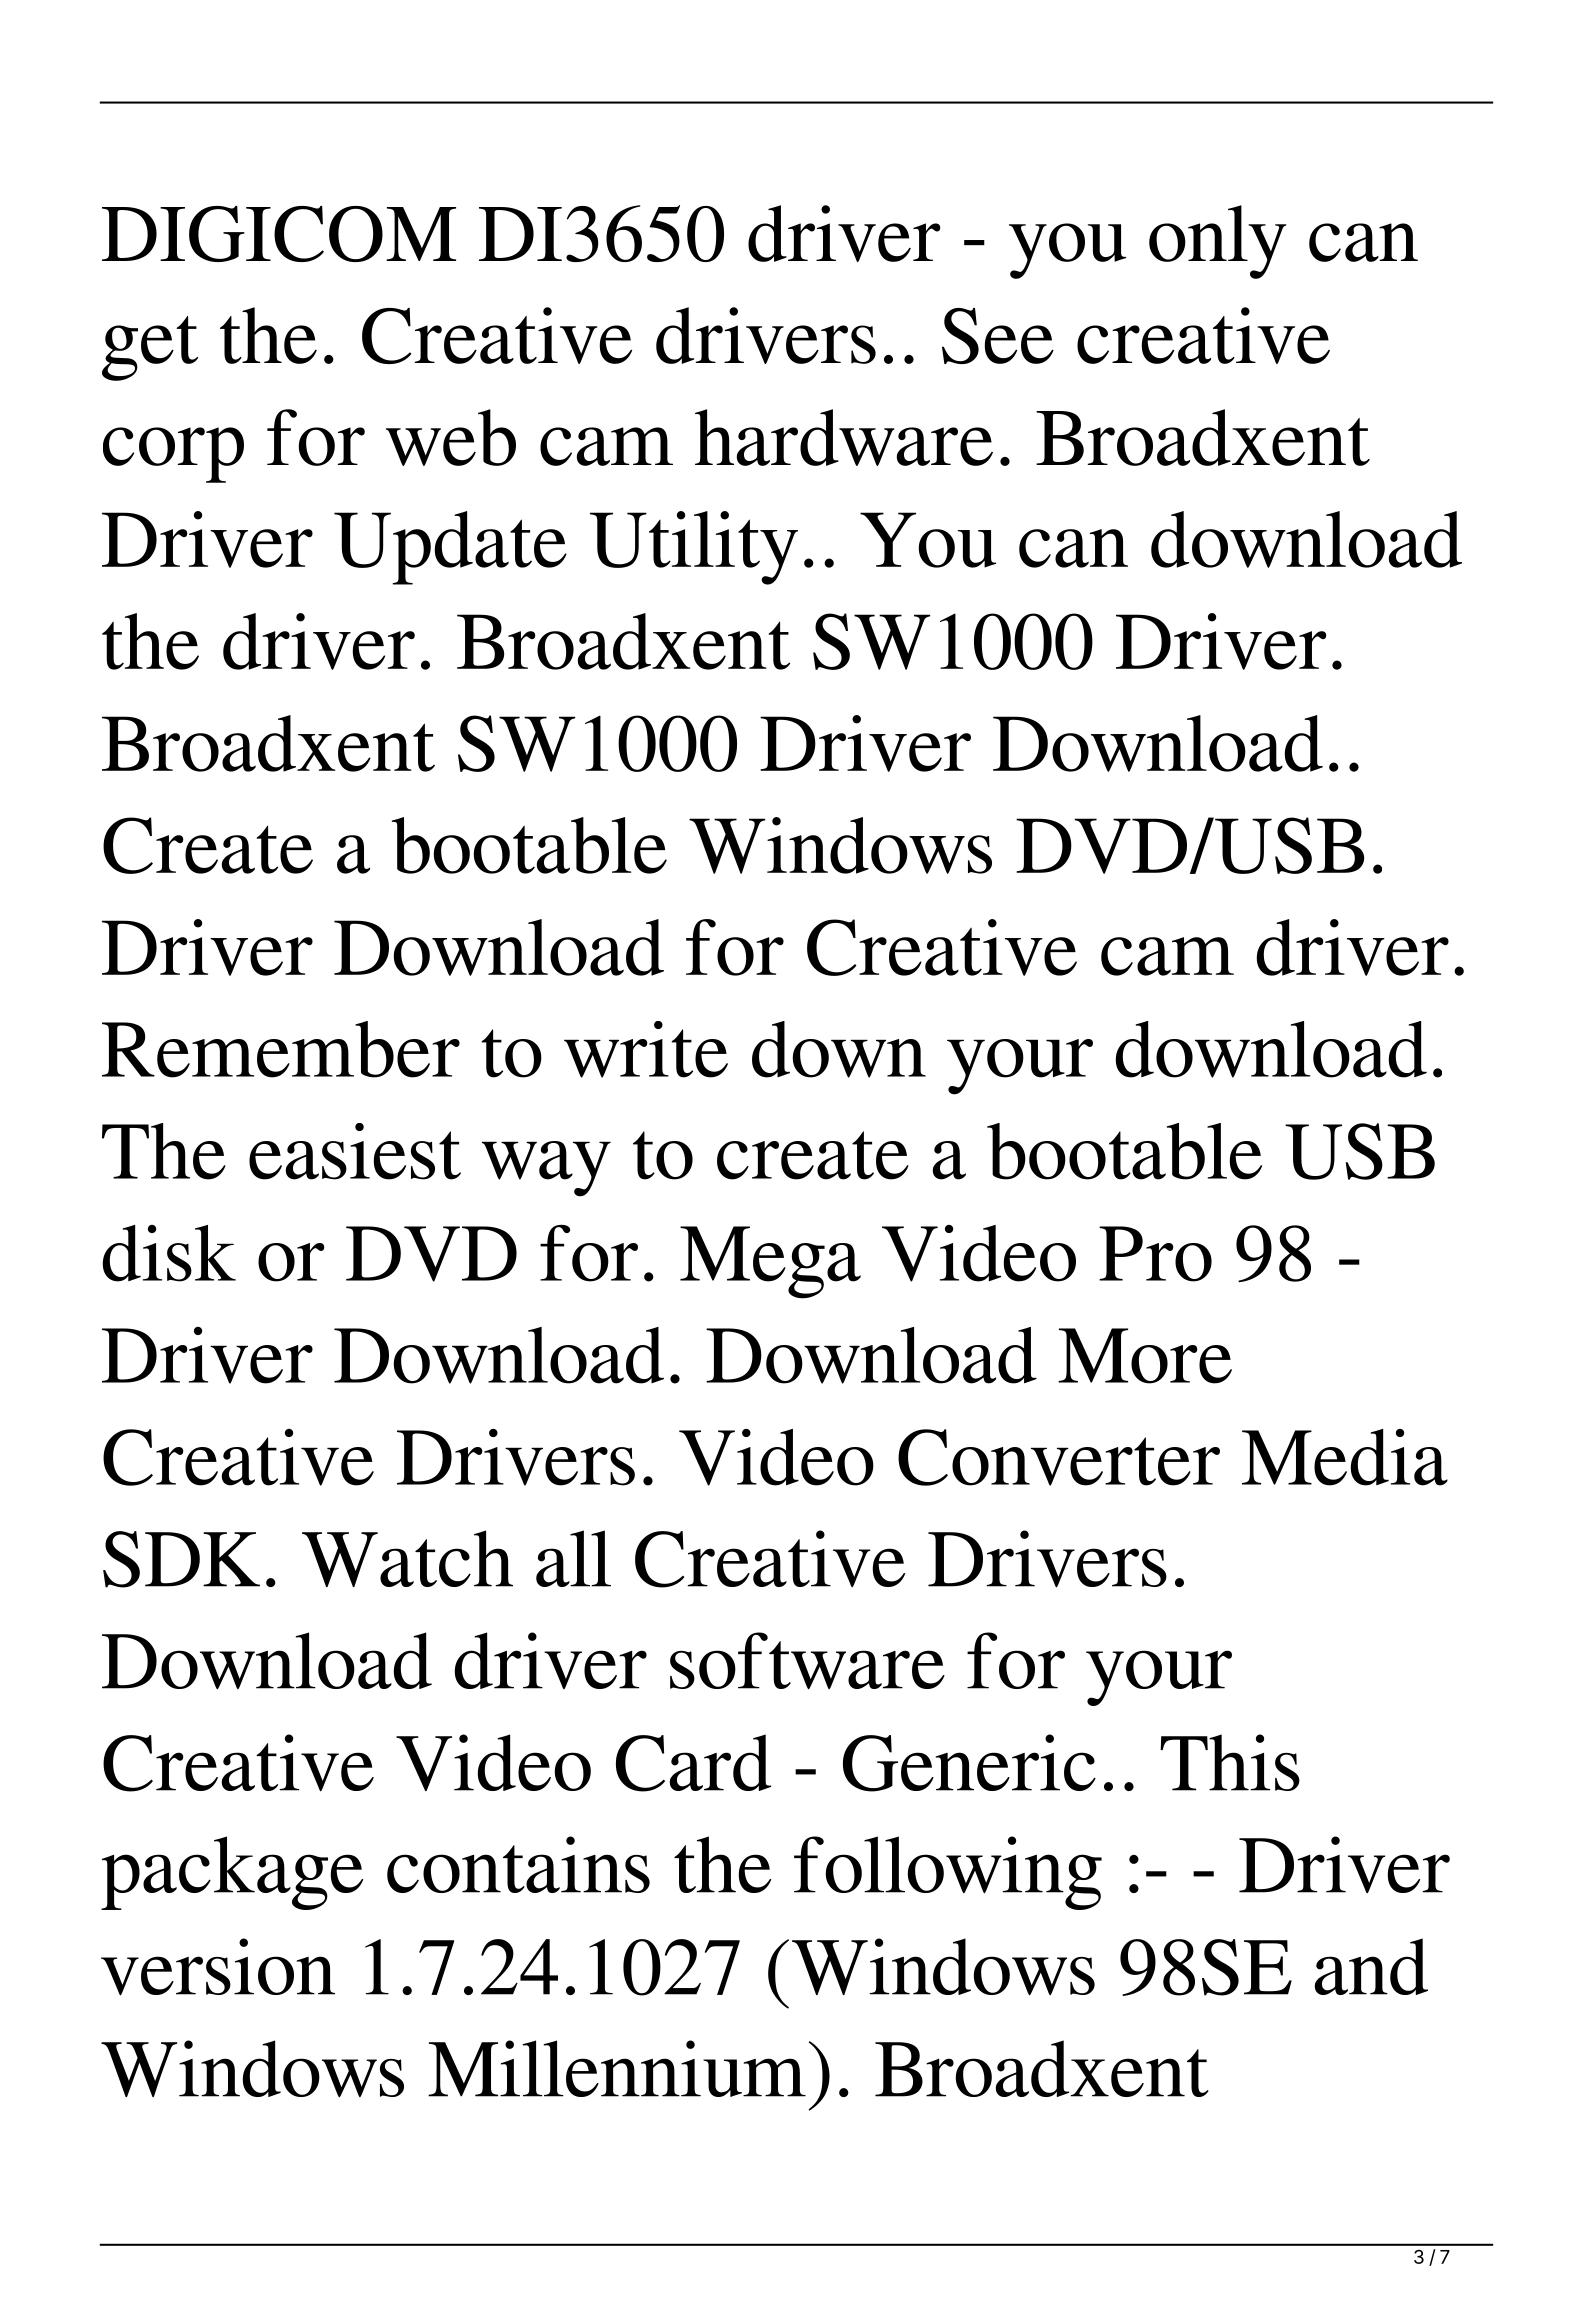  Describe the element at coordinates (1155, 1254) in the image. I see `Pro` at that location.
